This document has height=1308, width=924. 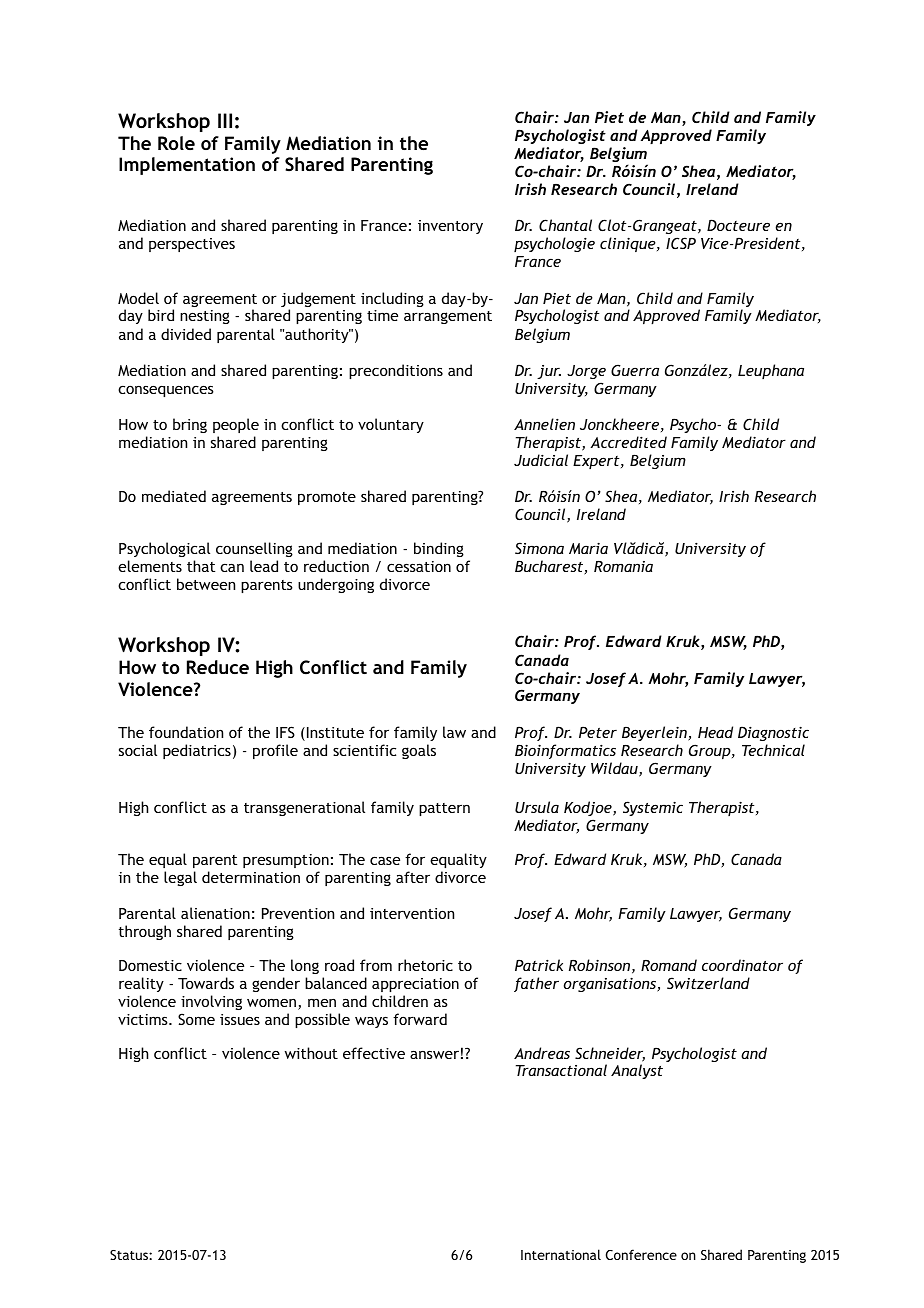 What do you see at coordinates (197, 751) in the document?
I see `pediatrics` at bounding box center [197, 751].
